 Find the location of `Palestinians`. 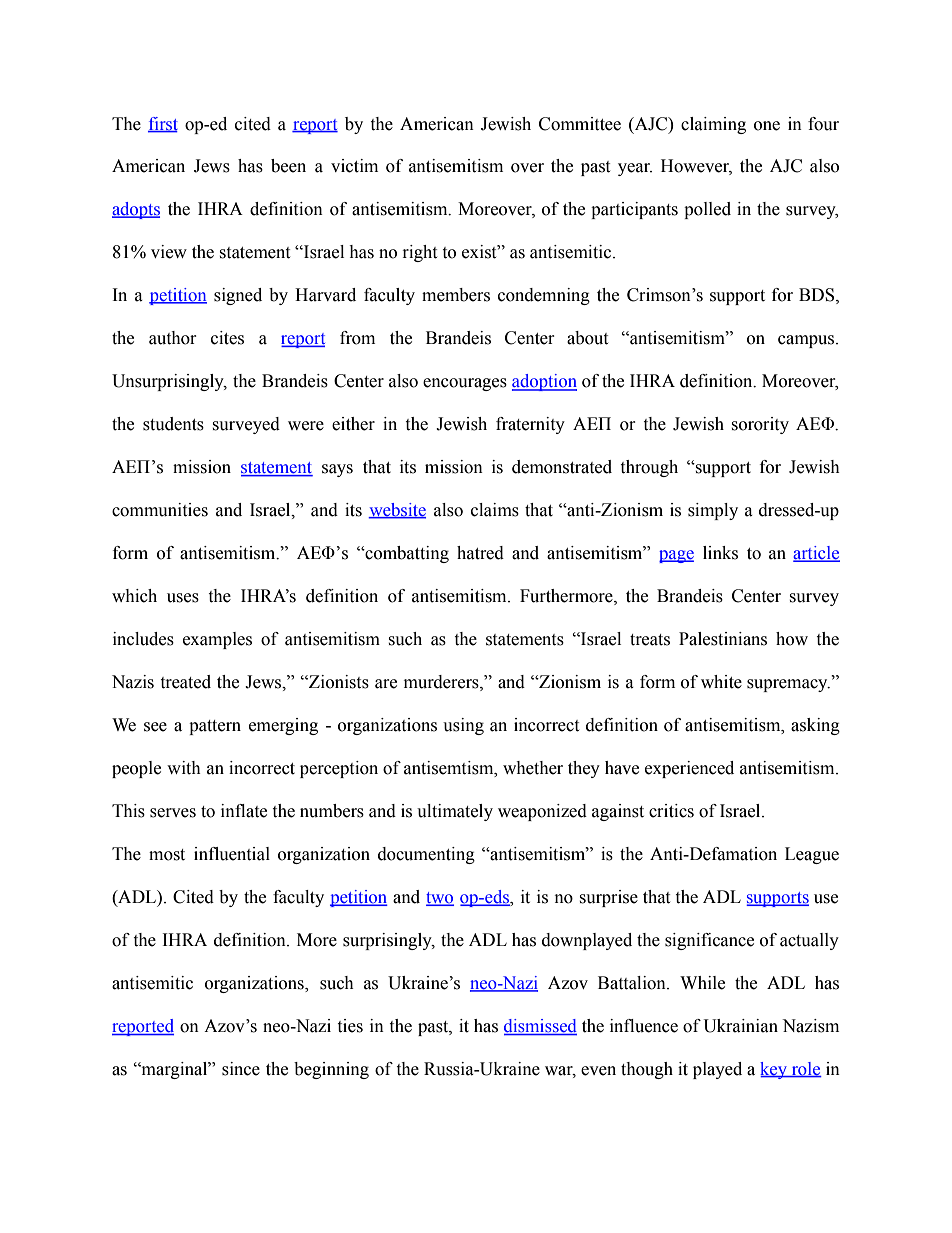

Palestinians is located at coordinates (723, 639).
